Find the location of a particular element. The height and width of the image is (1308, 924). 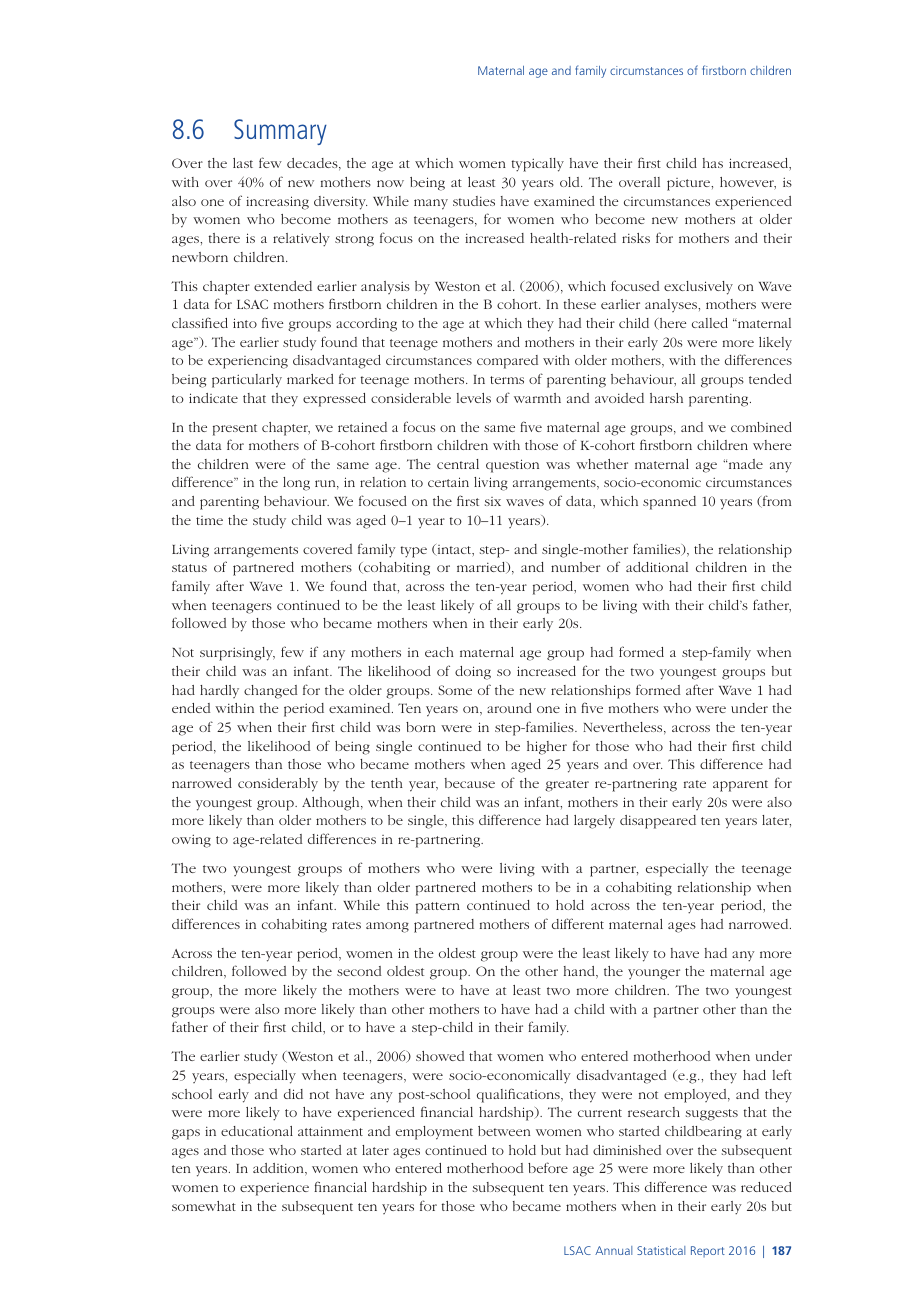

last is located at coordinates (243, 163).
